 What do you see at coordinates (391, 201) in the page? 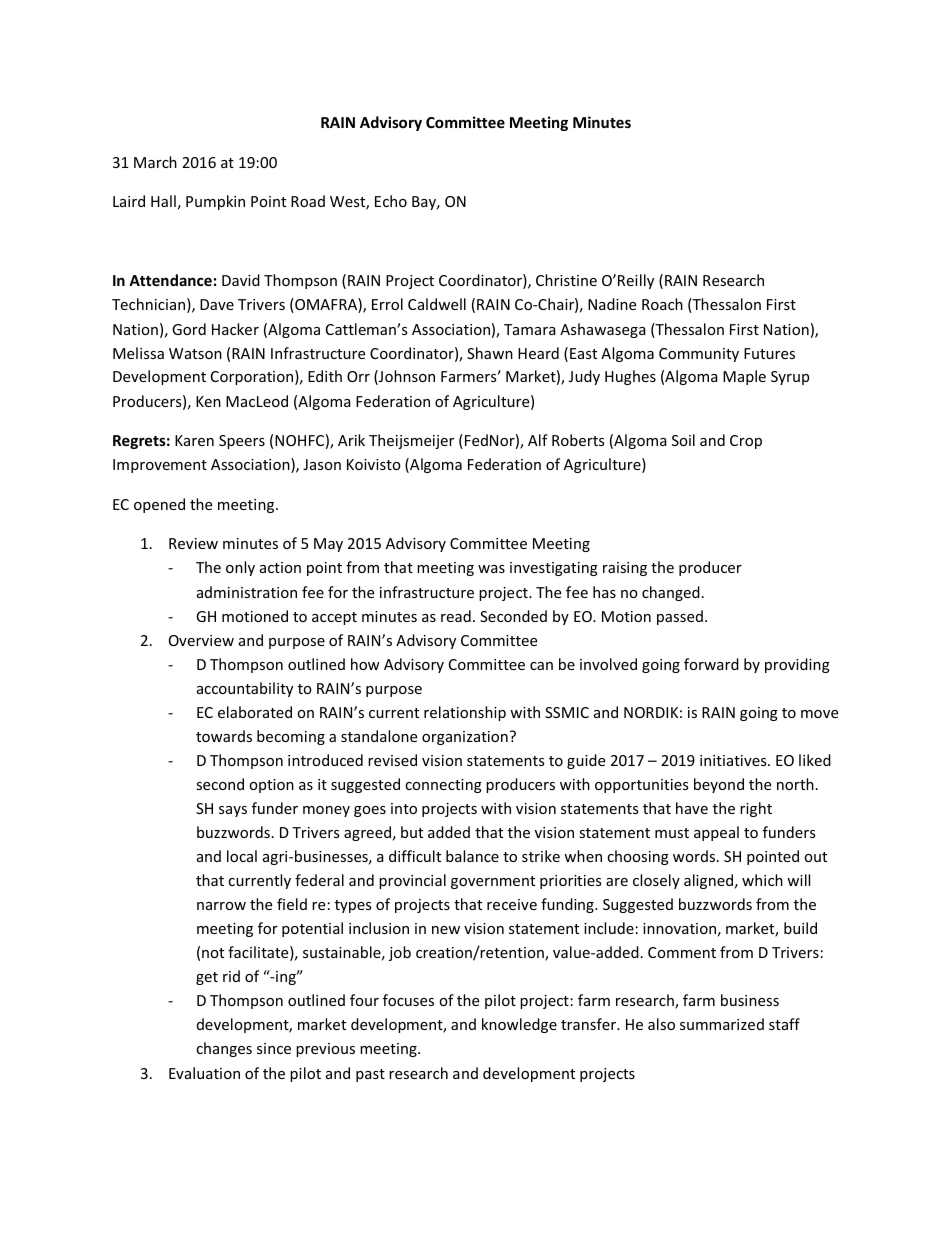
I see `Echo` at bounding box center [391, 201].
